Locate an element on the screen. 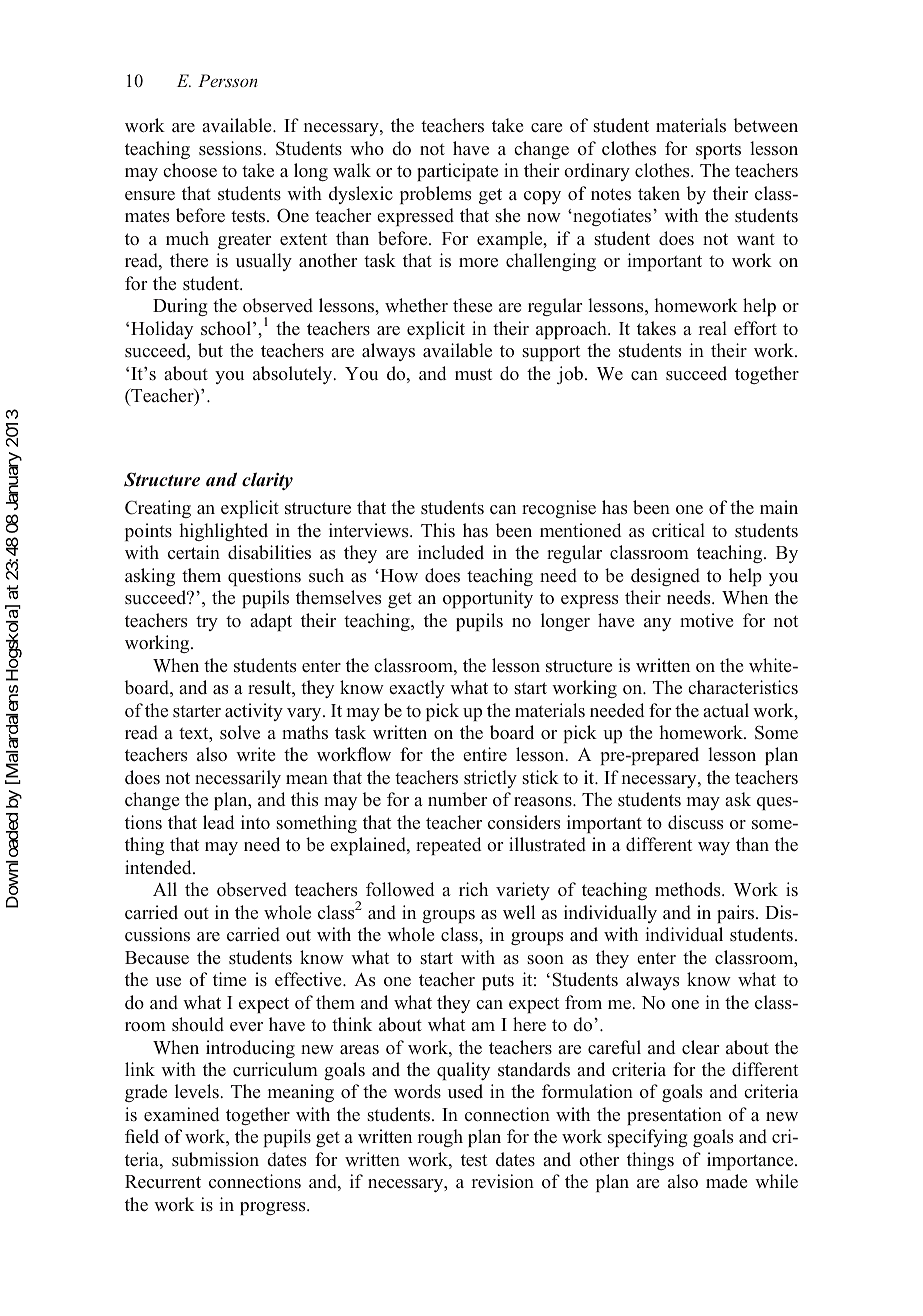 The height and width of the screenshot is (1316, 923). participate is located at coordinates (457, 172).
